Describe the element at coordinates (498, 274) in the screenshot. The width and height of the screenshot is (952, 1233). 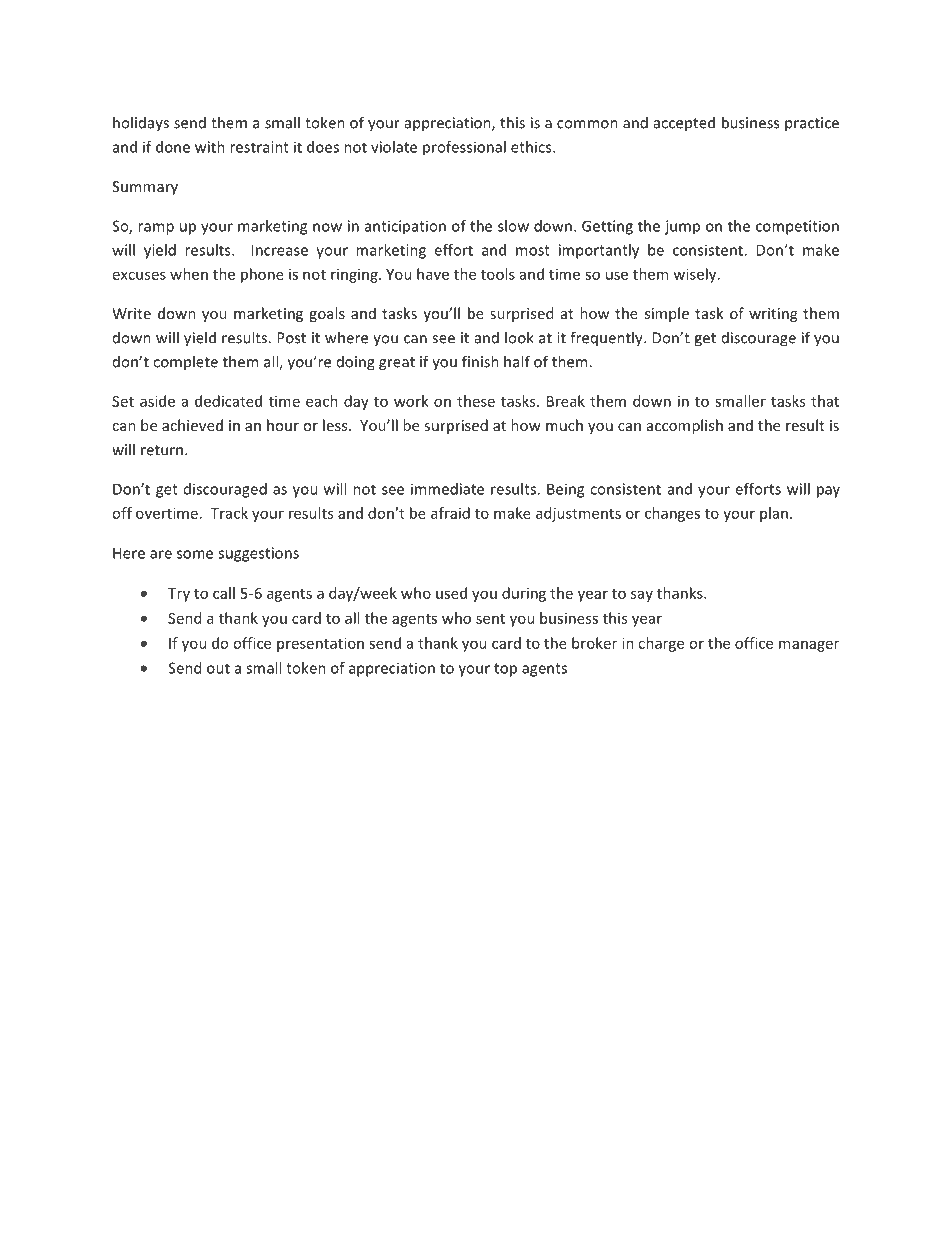
I see `tools` at that location.
